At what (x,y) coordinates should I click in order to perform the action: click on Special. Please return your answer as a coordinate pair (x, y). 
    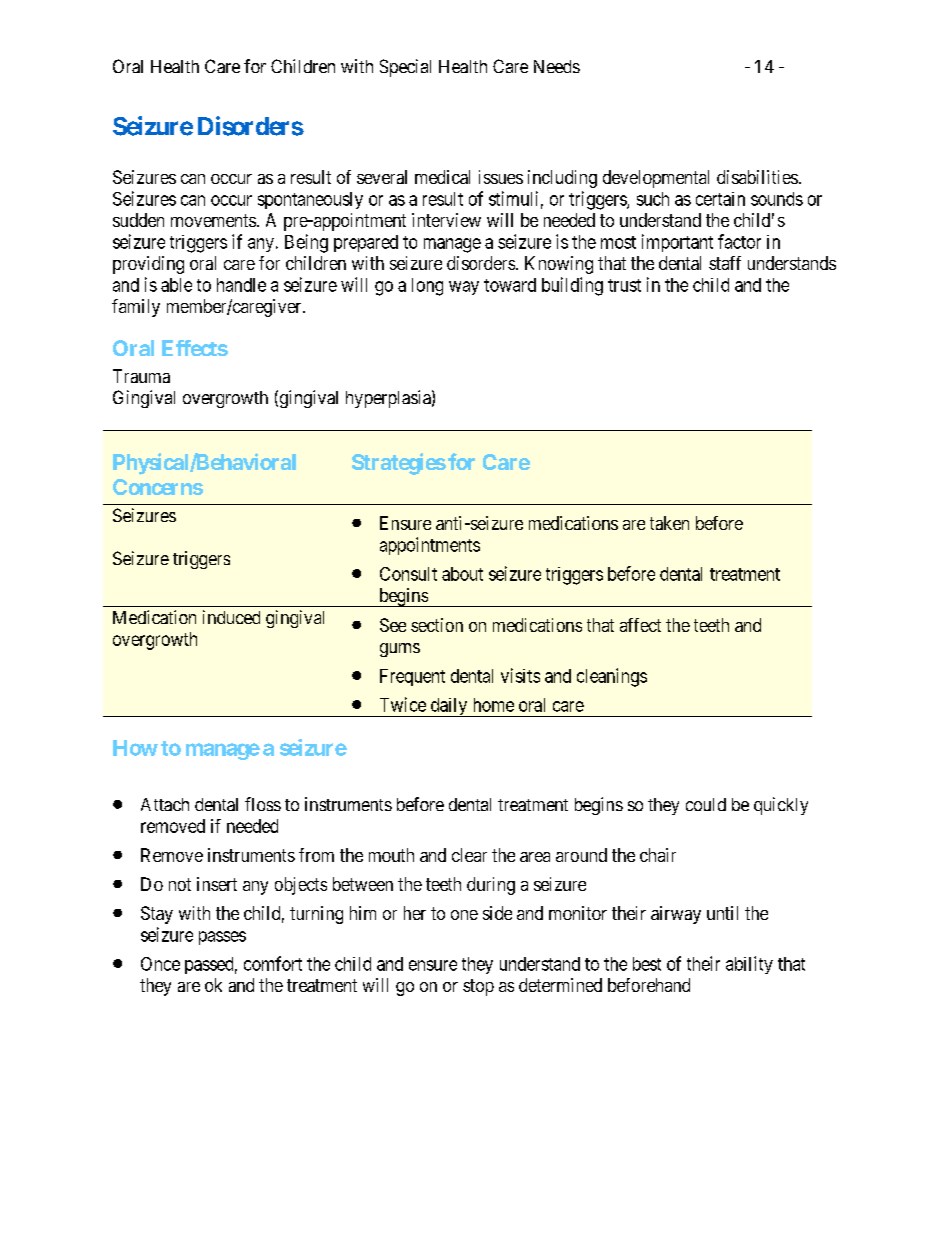
    Looking at the image, I should click on (405, 68).
